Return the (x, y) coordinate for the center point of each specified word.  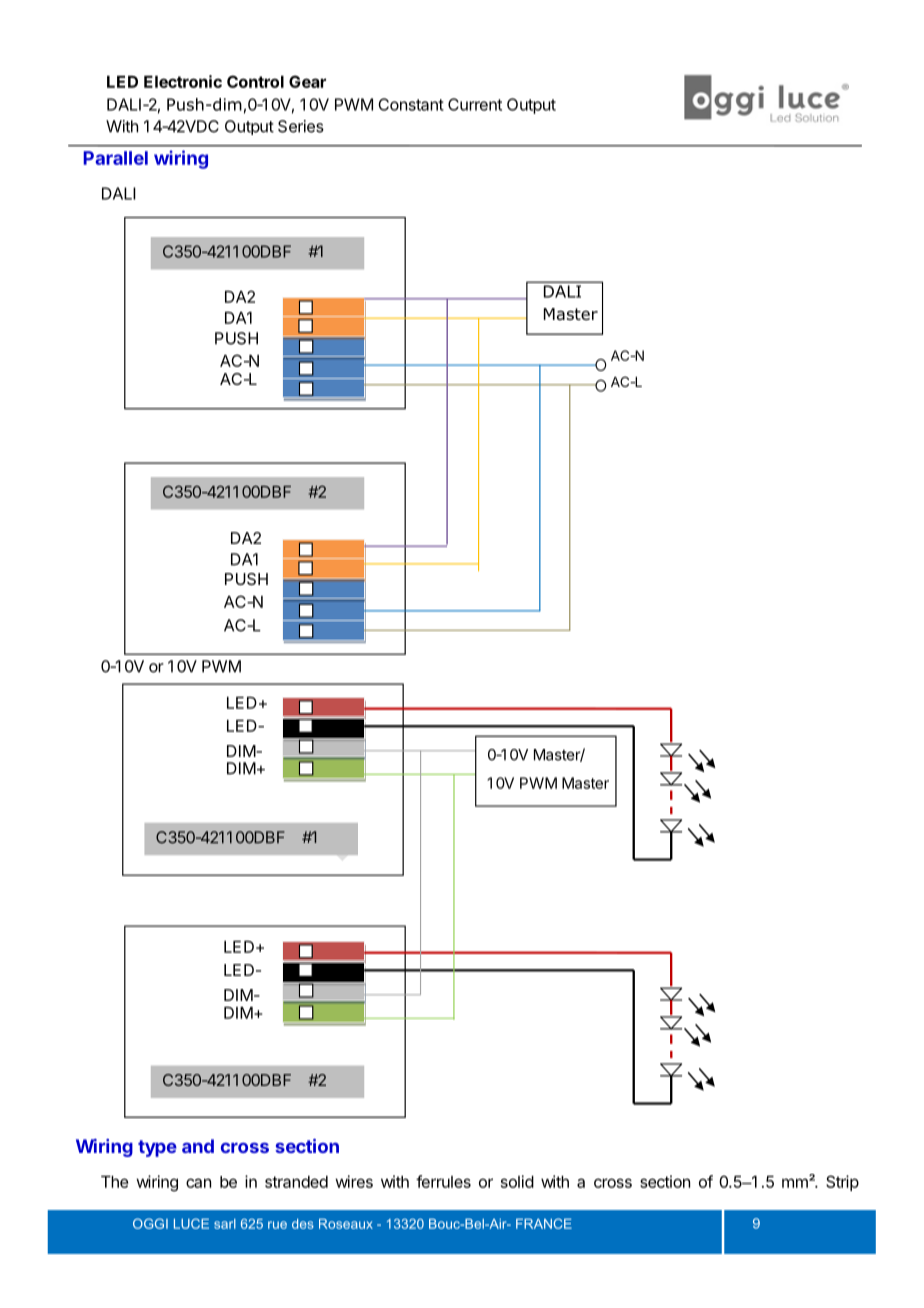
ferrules (443, 1181)
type (157, 1148)
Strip (842, 1183)
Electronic (183, 81)
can (198, 1183)
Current (475, 104)
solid (517, 1181)
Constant (411, 104)
